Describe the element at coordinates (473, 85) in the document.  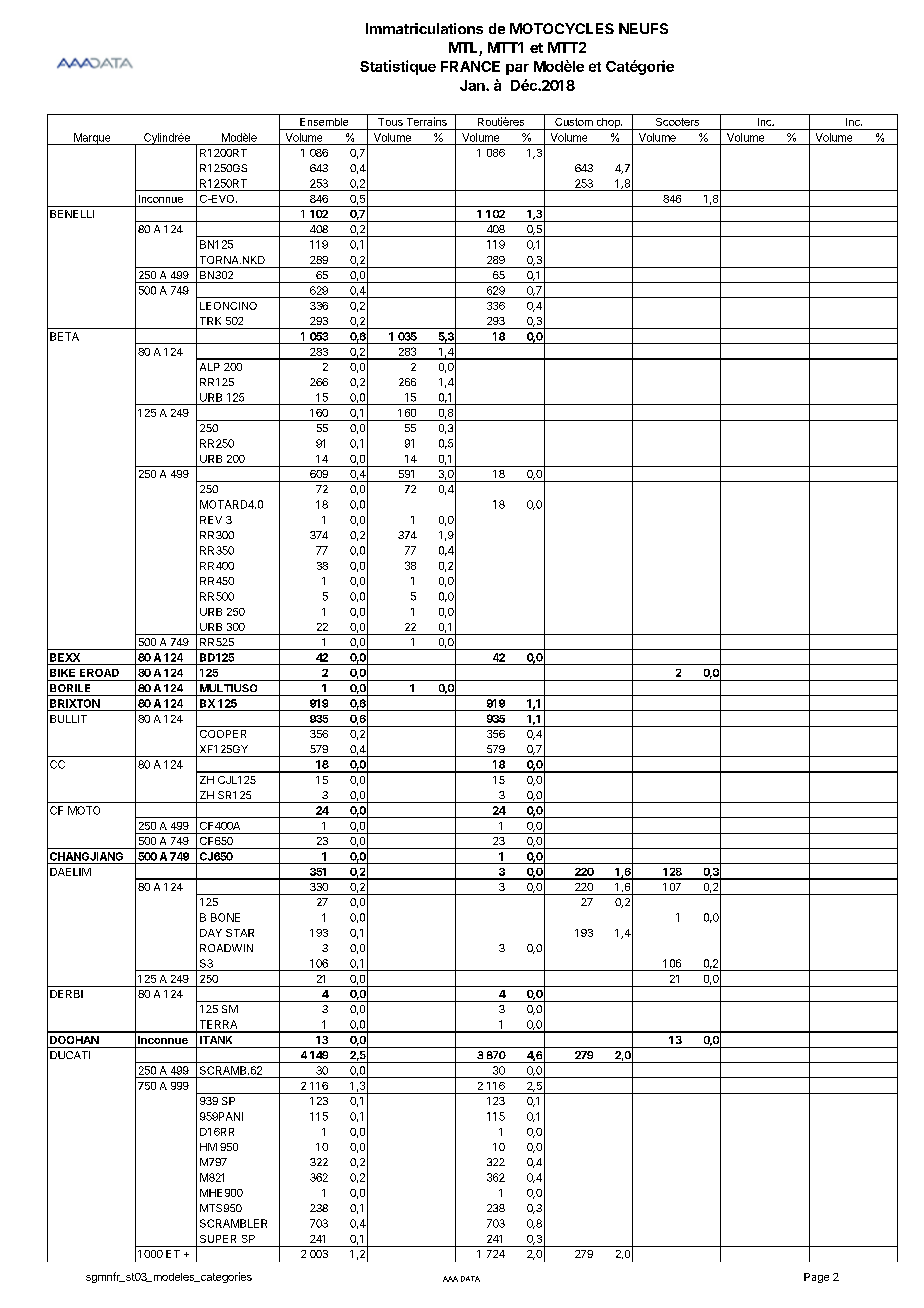
I see `Jan` at that location.
